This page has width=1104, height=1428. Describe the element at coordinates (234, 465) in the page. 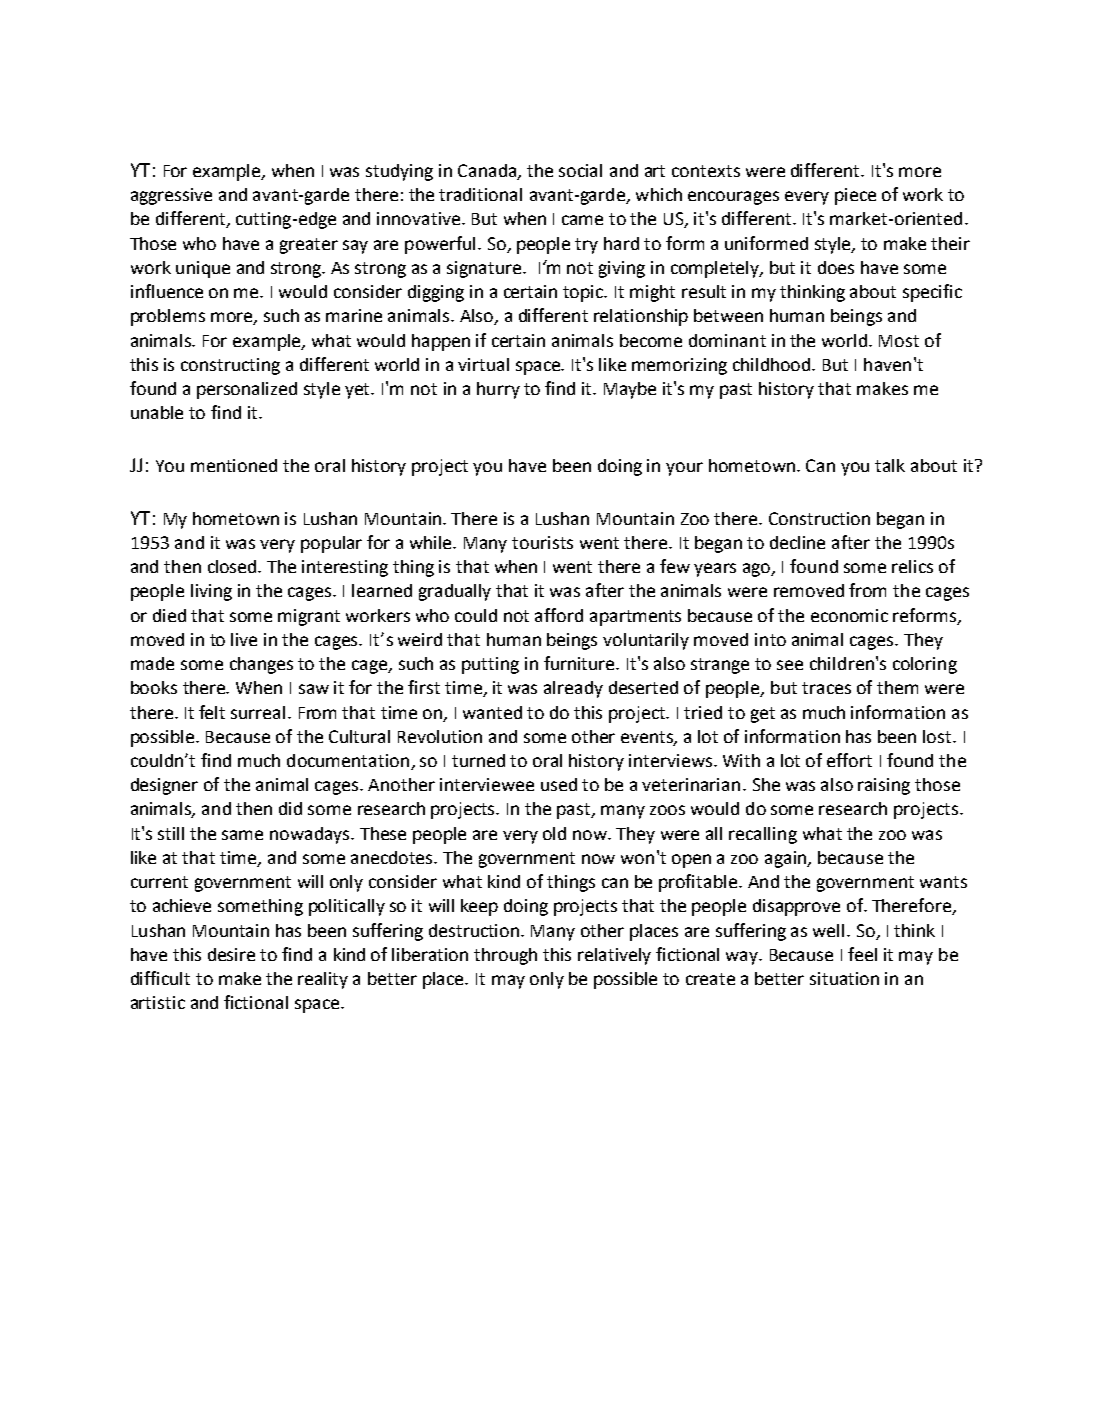

I see `mentioned` at that location.
